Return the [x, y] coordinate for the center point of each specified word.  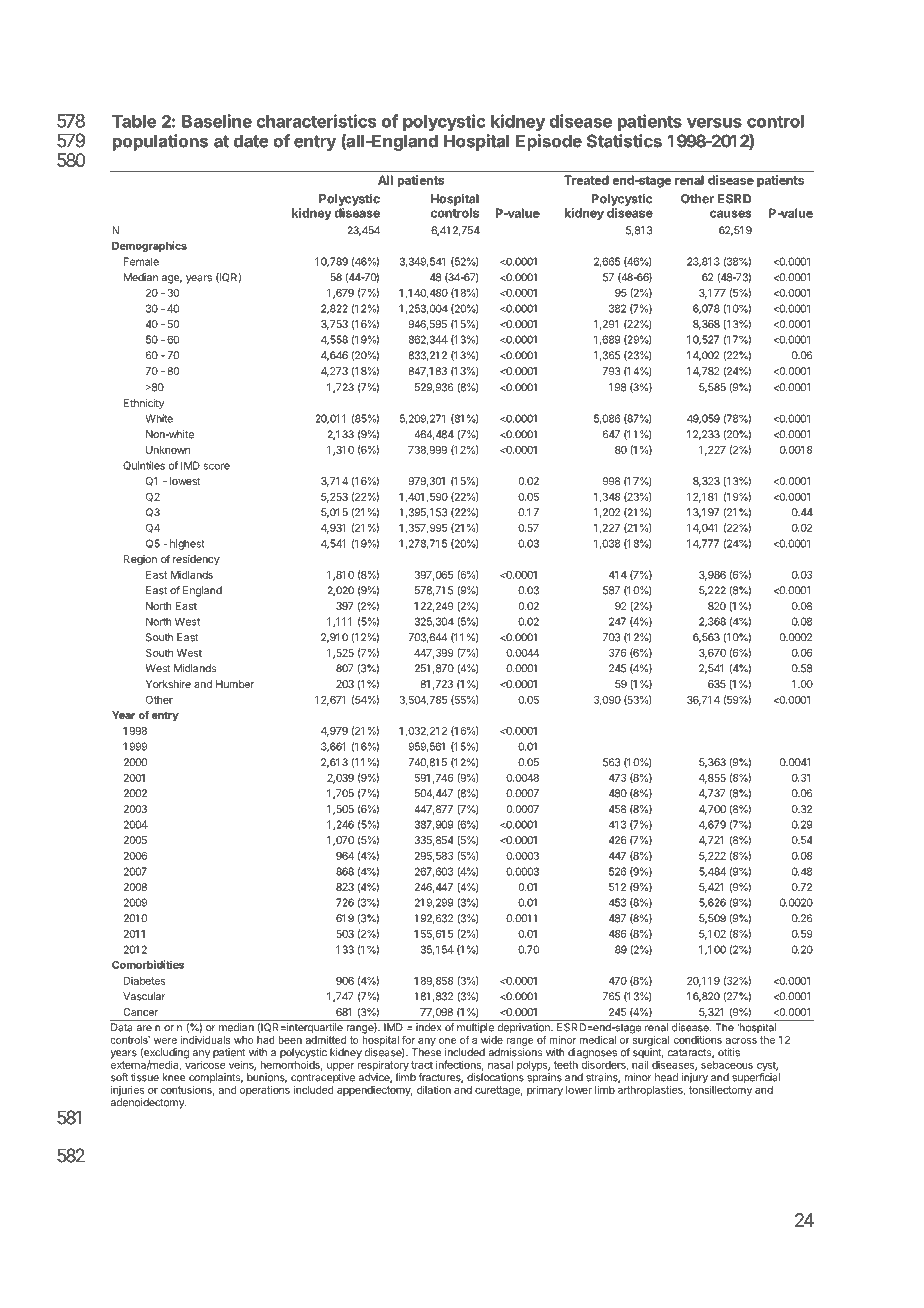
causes [731, 214]
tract [422, 1065]
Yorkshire [168, 684]
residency [196, 560]
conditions [698, 1039]
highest [187, 544]
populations [160, 142]
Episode [549, 142]
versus [714, 123]
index [429, 1027]
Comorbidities [148, 964]
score [217, 466]
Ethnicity [144, 404]
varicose [205, 1064]
